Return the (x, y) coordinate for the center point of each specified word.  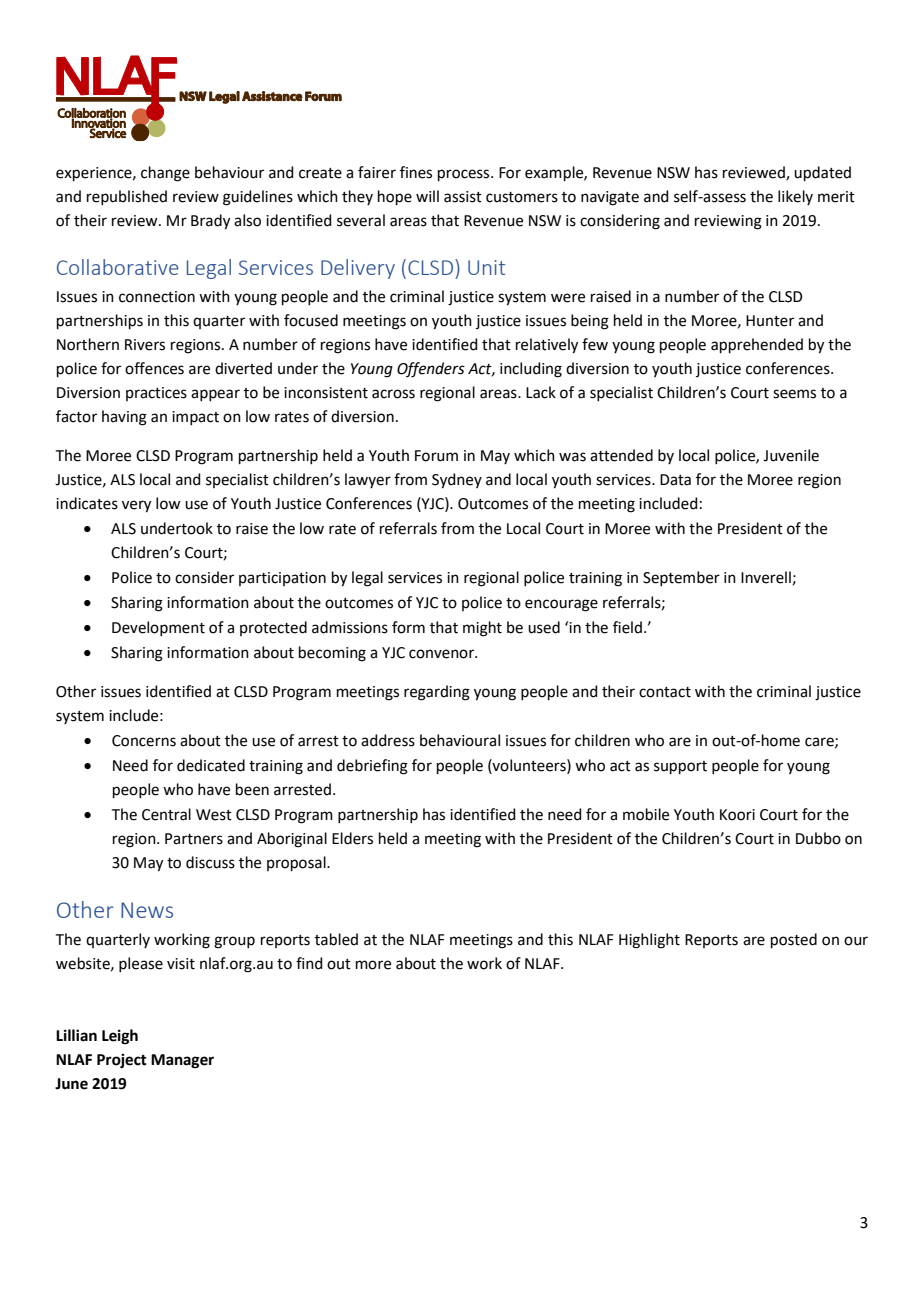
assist (463, 197)
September (681, 578)
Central (166, 814)
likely (795, 197)
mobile (646, 814)
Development (158, 628)
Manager (182, 1061)
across (393, 394)
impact (195, 418)
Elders (352, 838)
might (482, 629)
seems (794, 394)
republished (127, 197)
